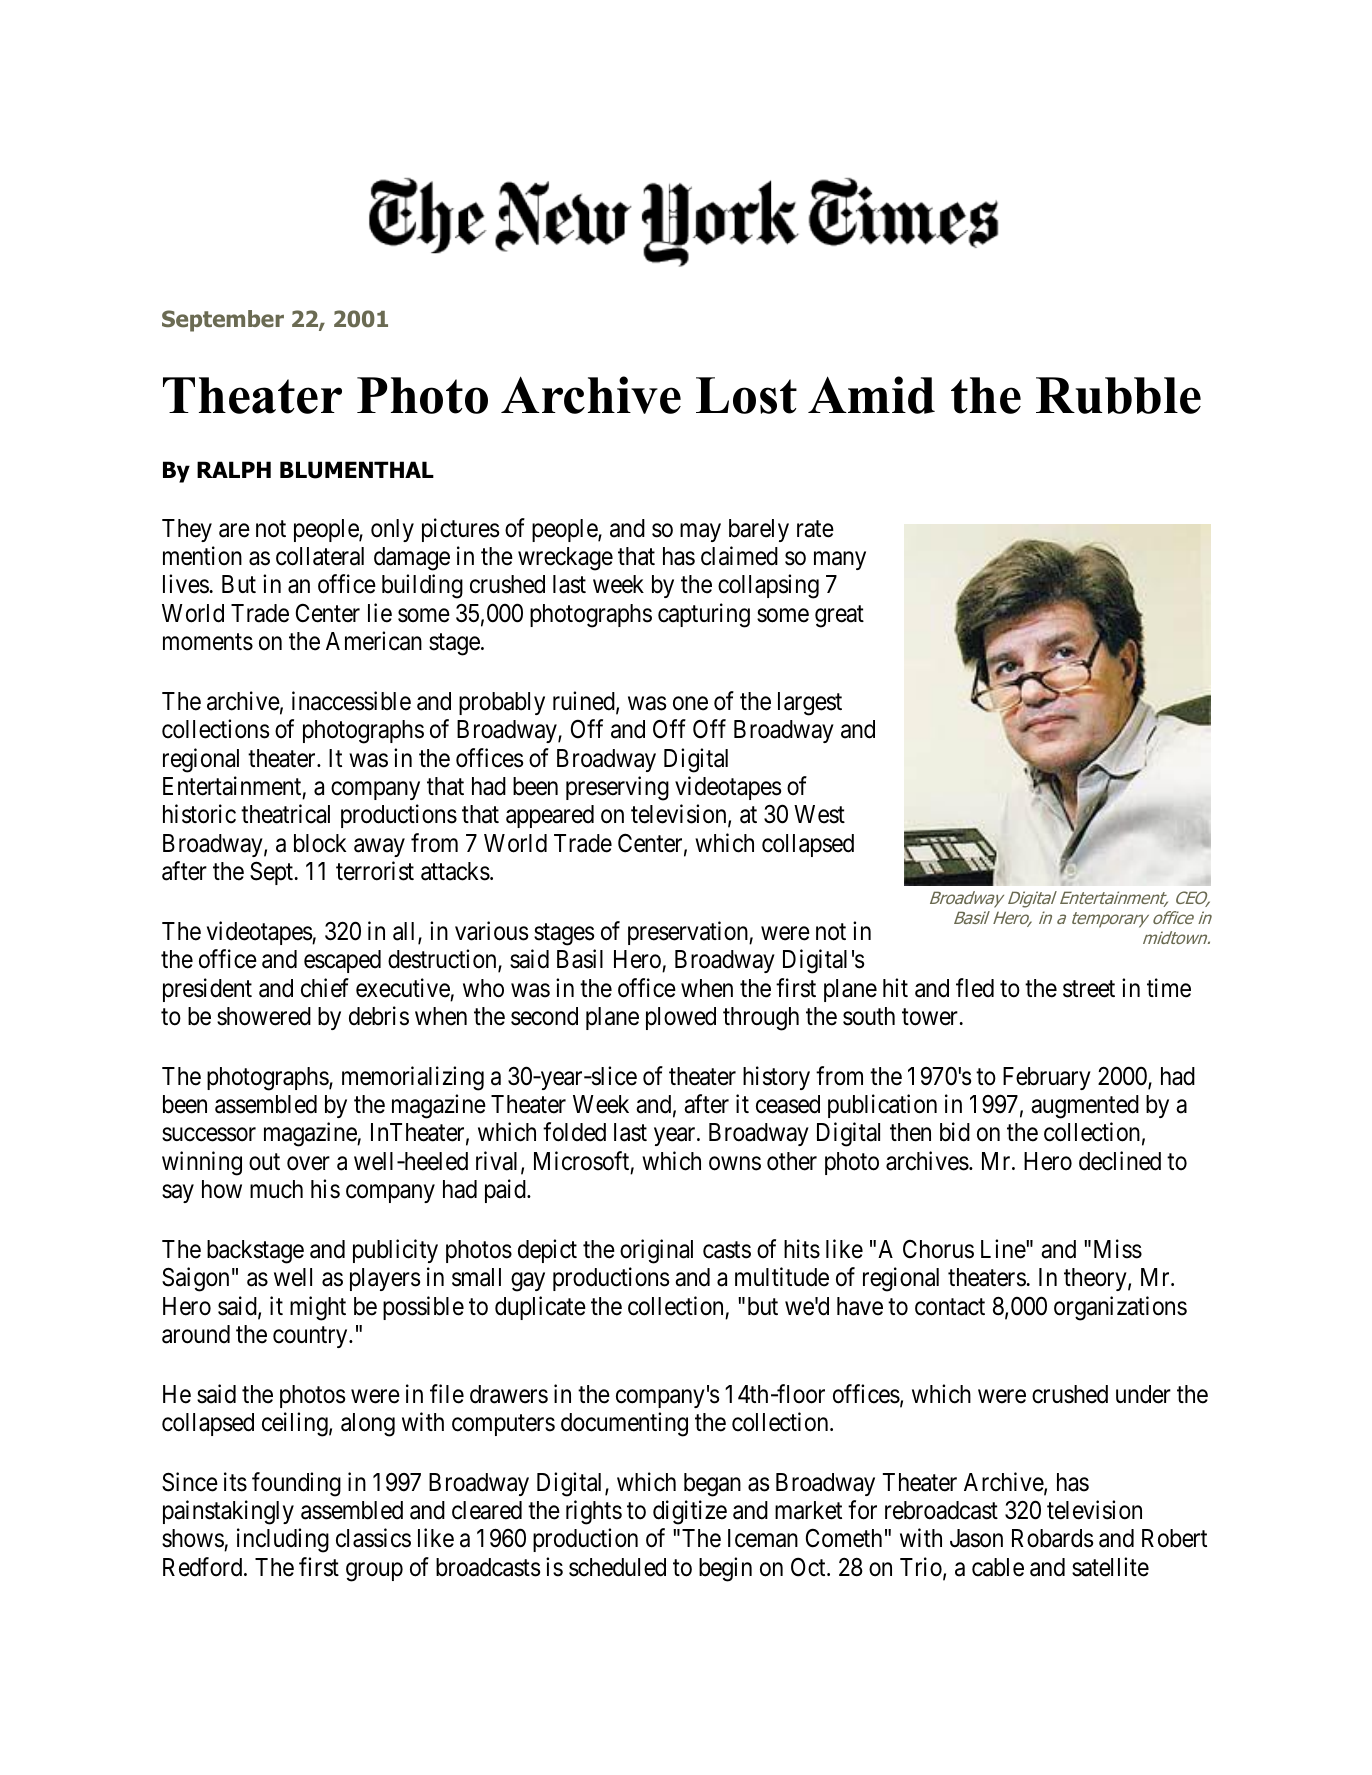  What do you see at coordinates (681, 1018) in the screenshot?
I see `plowed` at bounding box center [681, 1018].
